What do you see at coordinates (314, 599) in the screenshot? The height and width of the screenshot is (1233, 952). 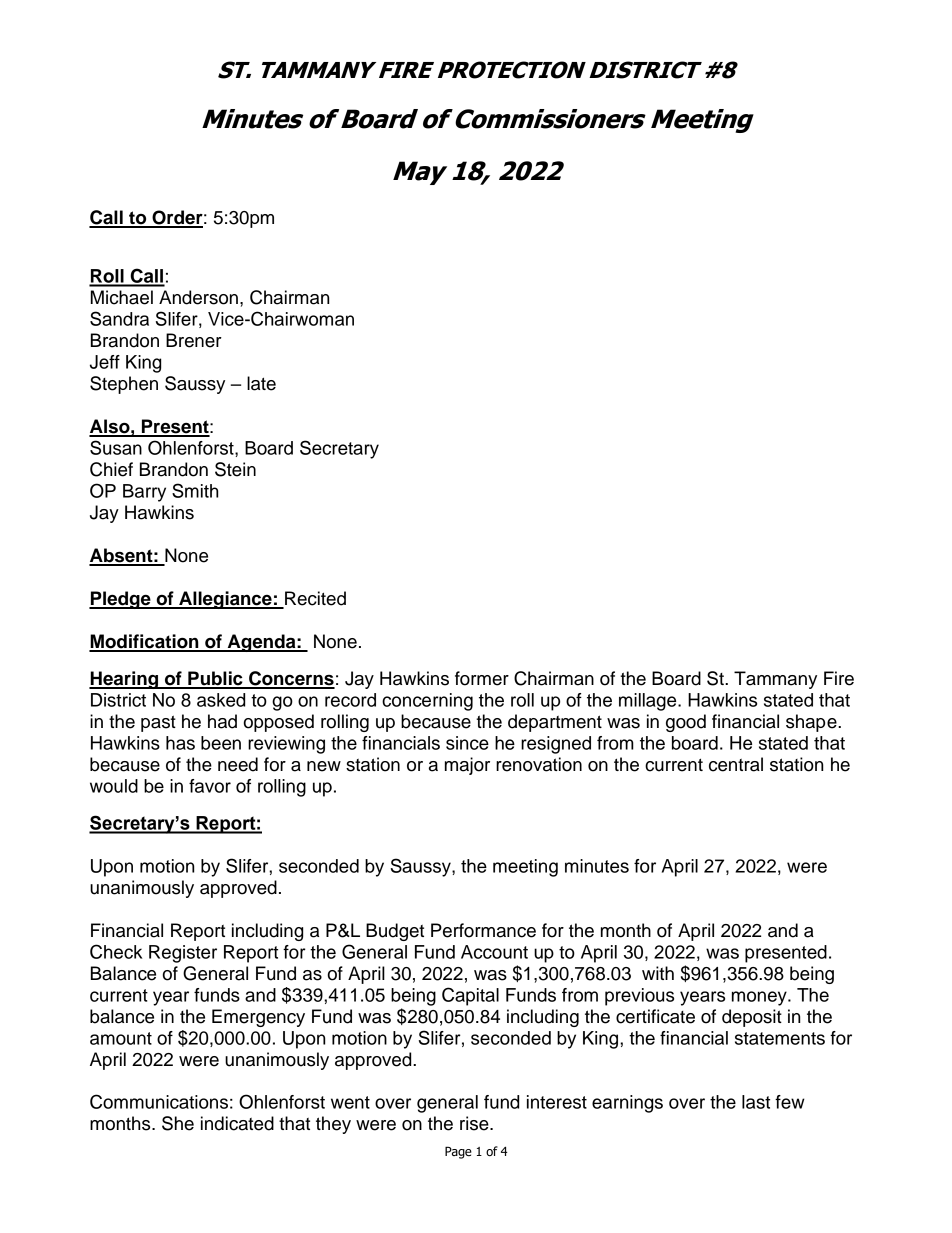 I see `Recited` at bounding box center [314, 599].
